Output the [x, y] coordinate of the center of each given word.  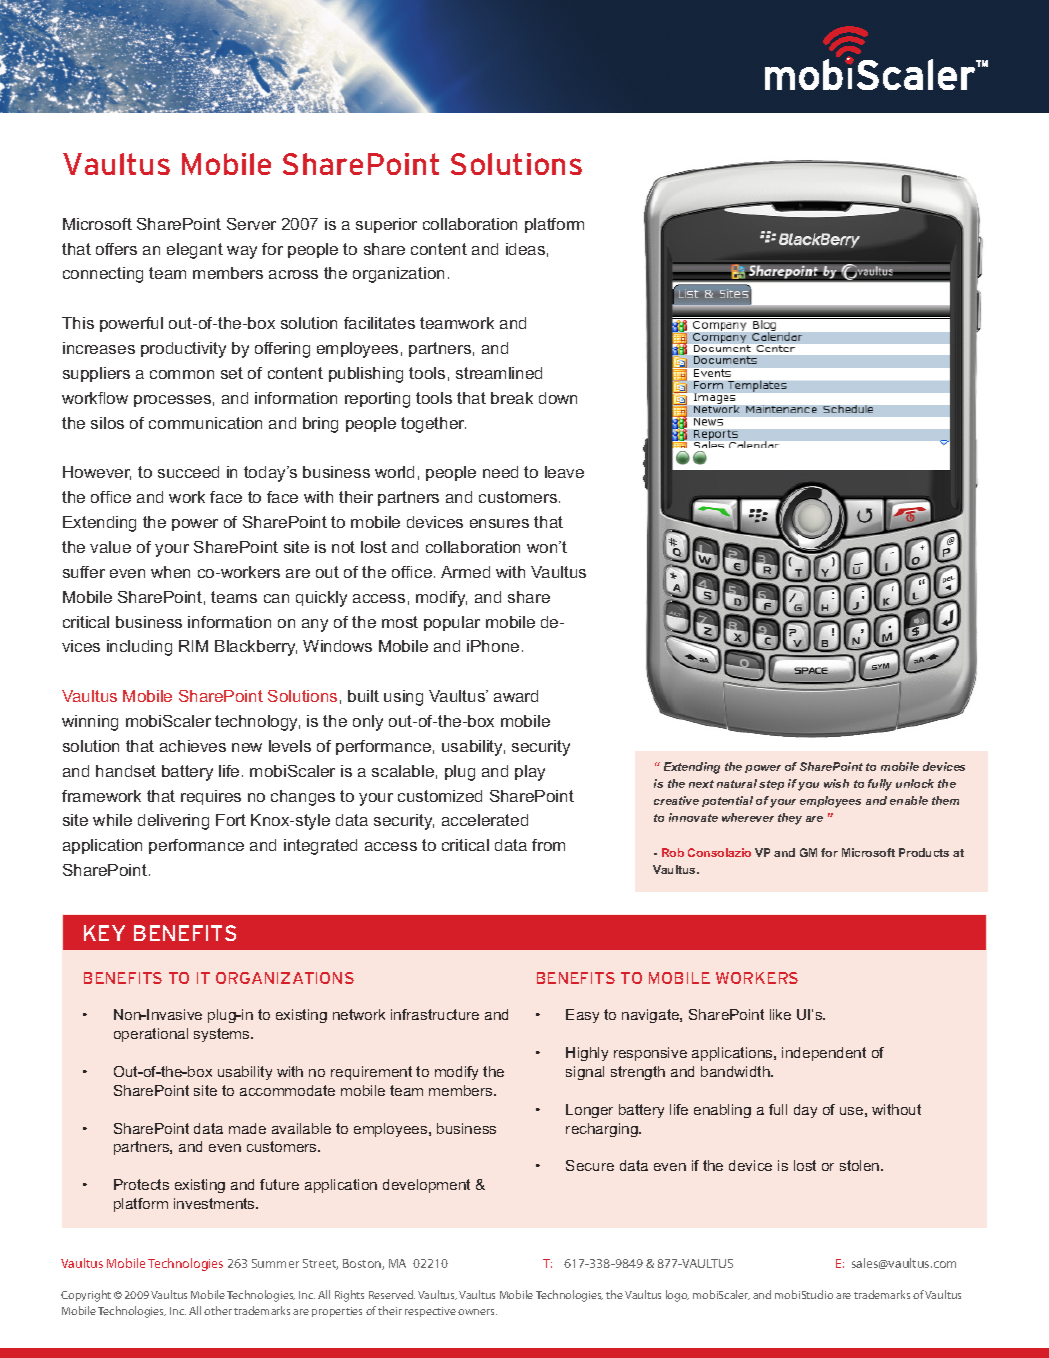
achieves [193, 746]
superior [386, 225]
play [530, 773]
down [558, 398]
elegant [195, 251]
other [218, 1310]
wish [836, 783]
